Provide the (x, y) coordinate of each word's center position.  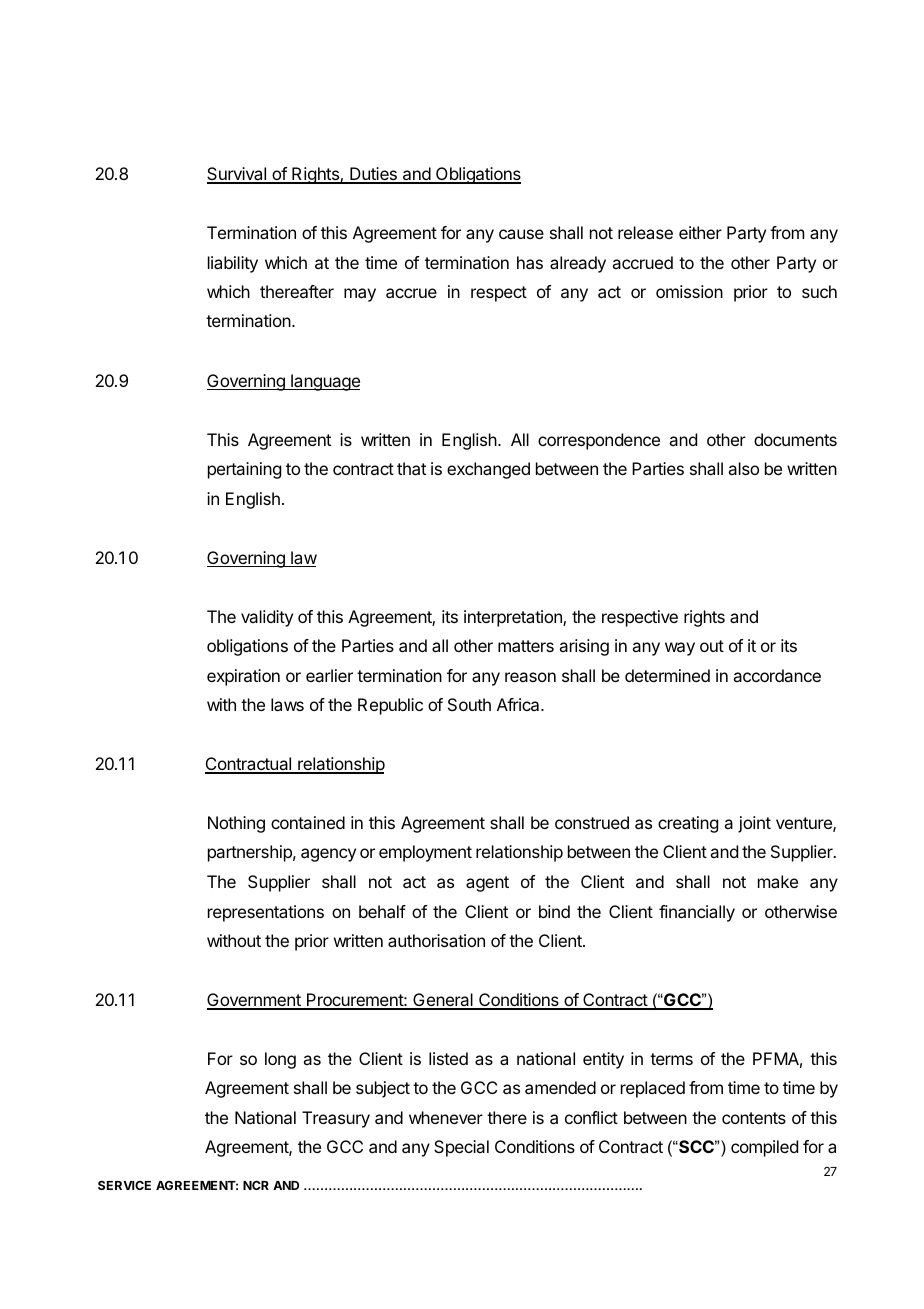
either (700, 232)
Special (461, 1148)
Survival (237, 175)
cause (521, 234)
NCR (256, 1185)
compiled (764, 1148)
